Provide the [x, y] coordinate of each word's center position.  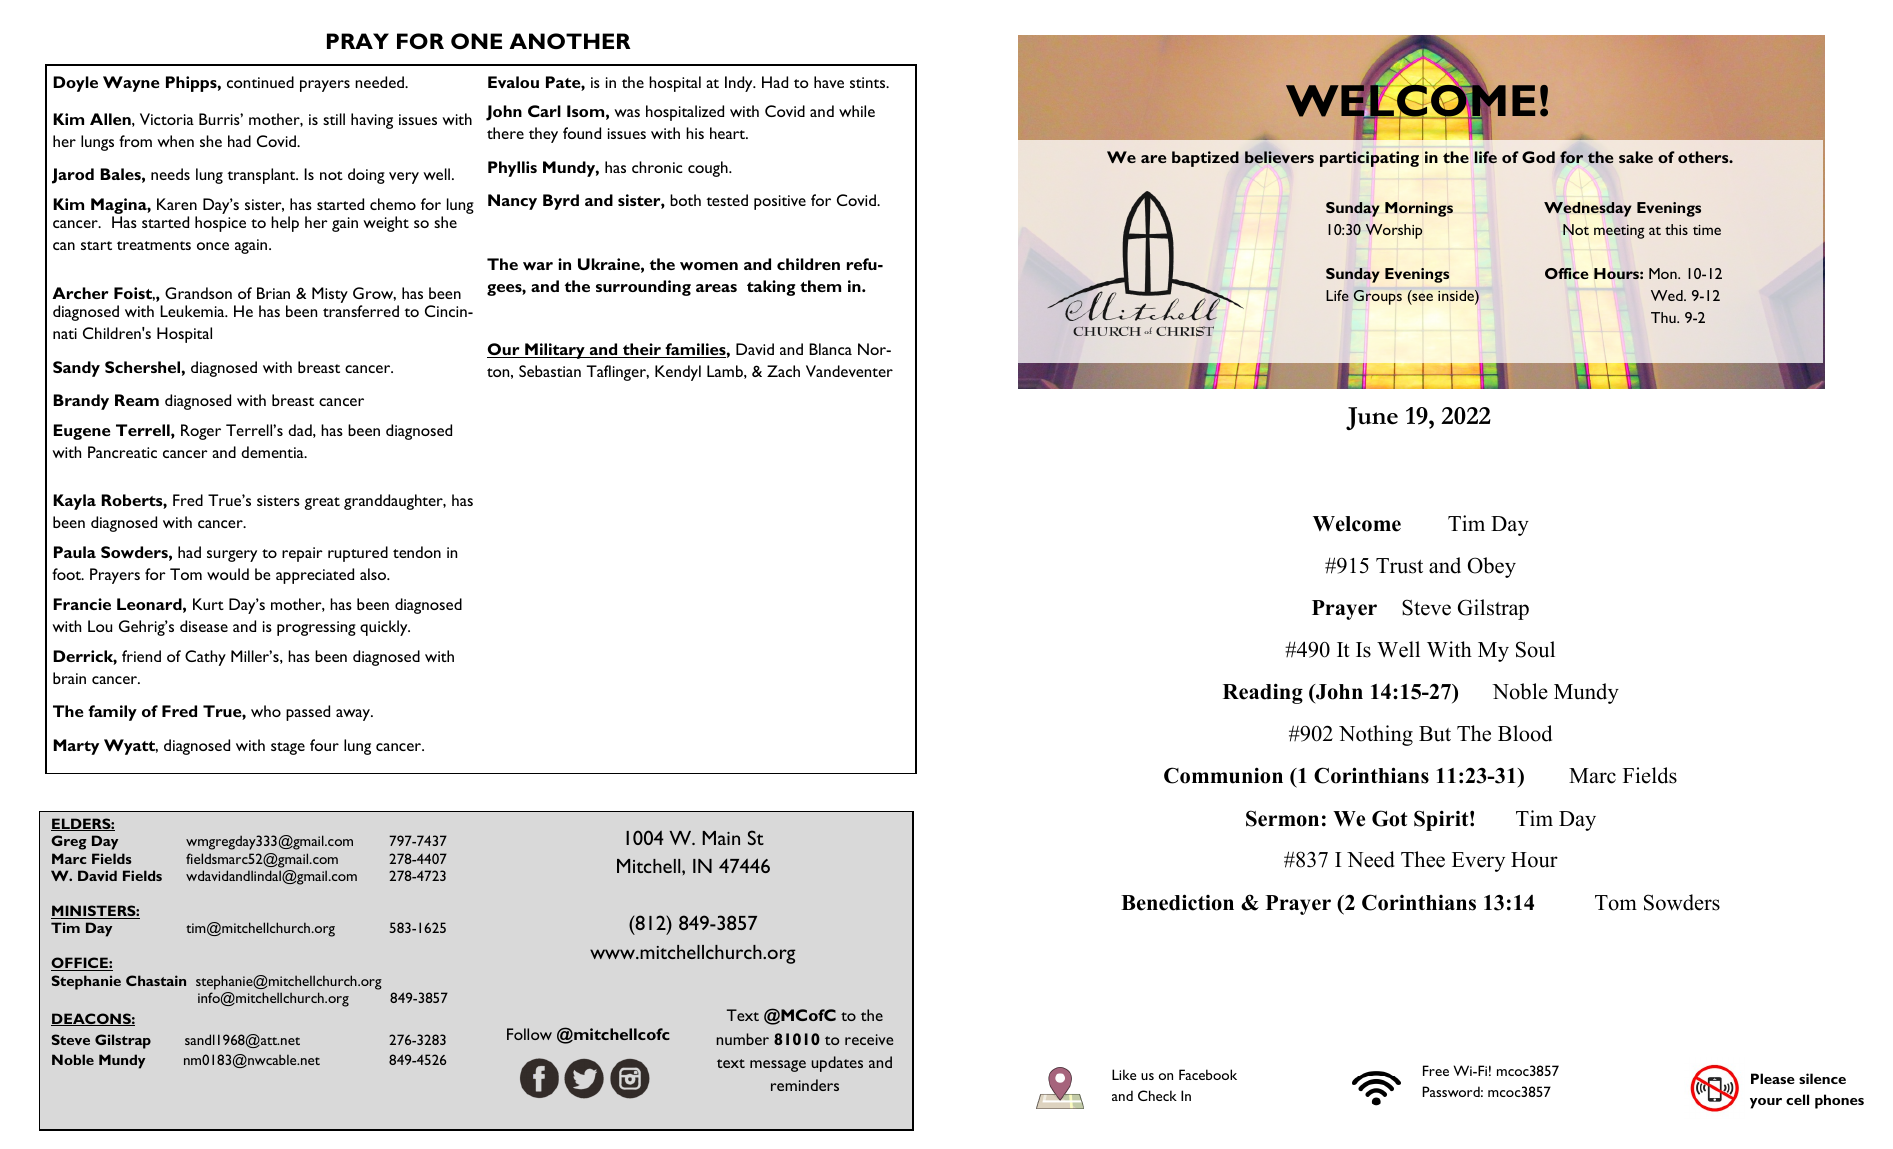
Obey [1492, 567]
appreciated [315, 576]
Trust [1399, 566]
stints [869, 82]
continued [260, 82]
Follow [529, 1034]
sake [1636, 157]
